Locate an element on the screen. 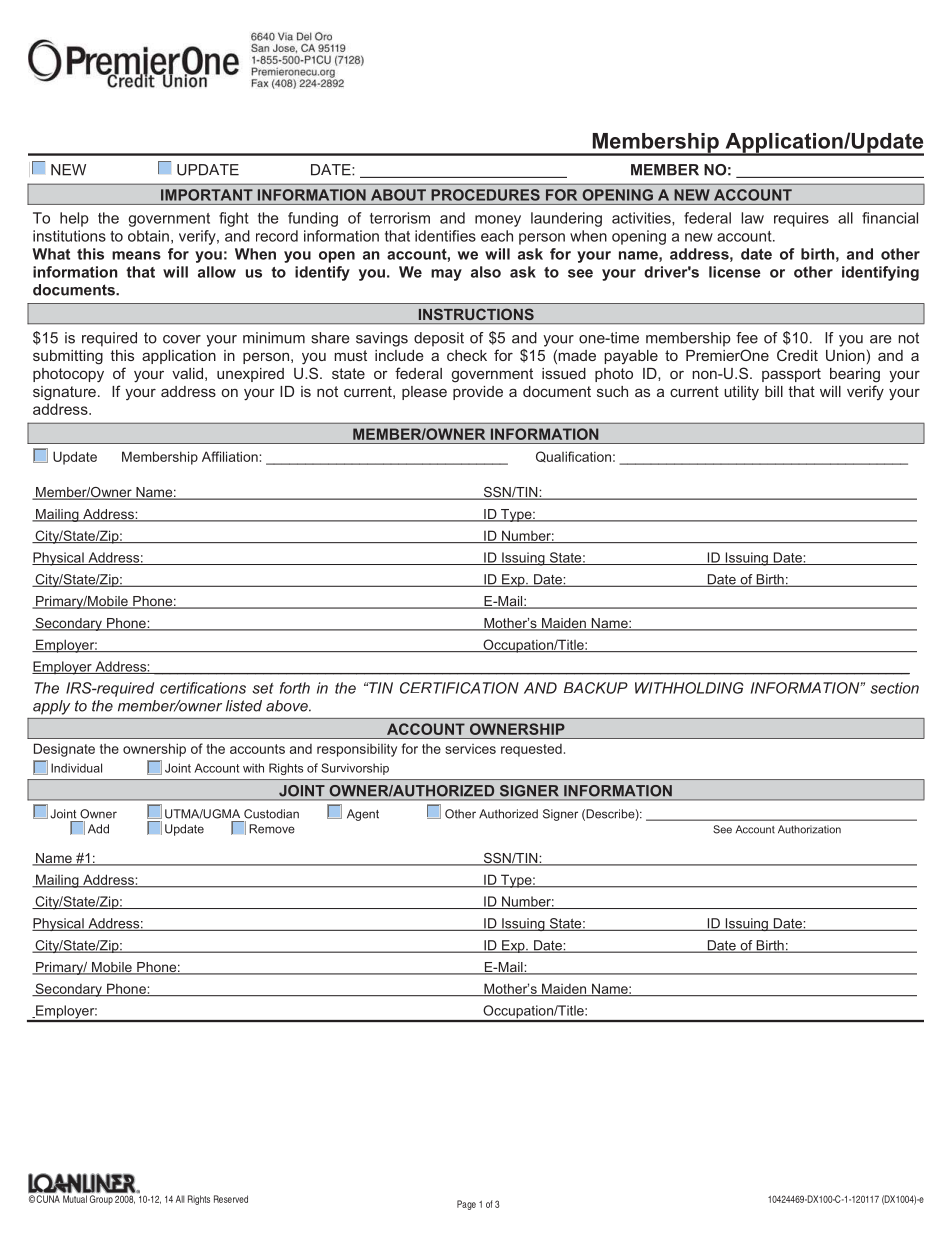 The image size is (952, 1233). obtain is located at coordinates (148, 236).
